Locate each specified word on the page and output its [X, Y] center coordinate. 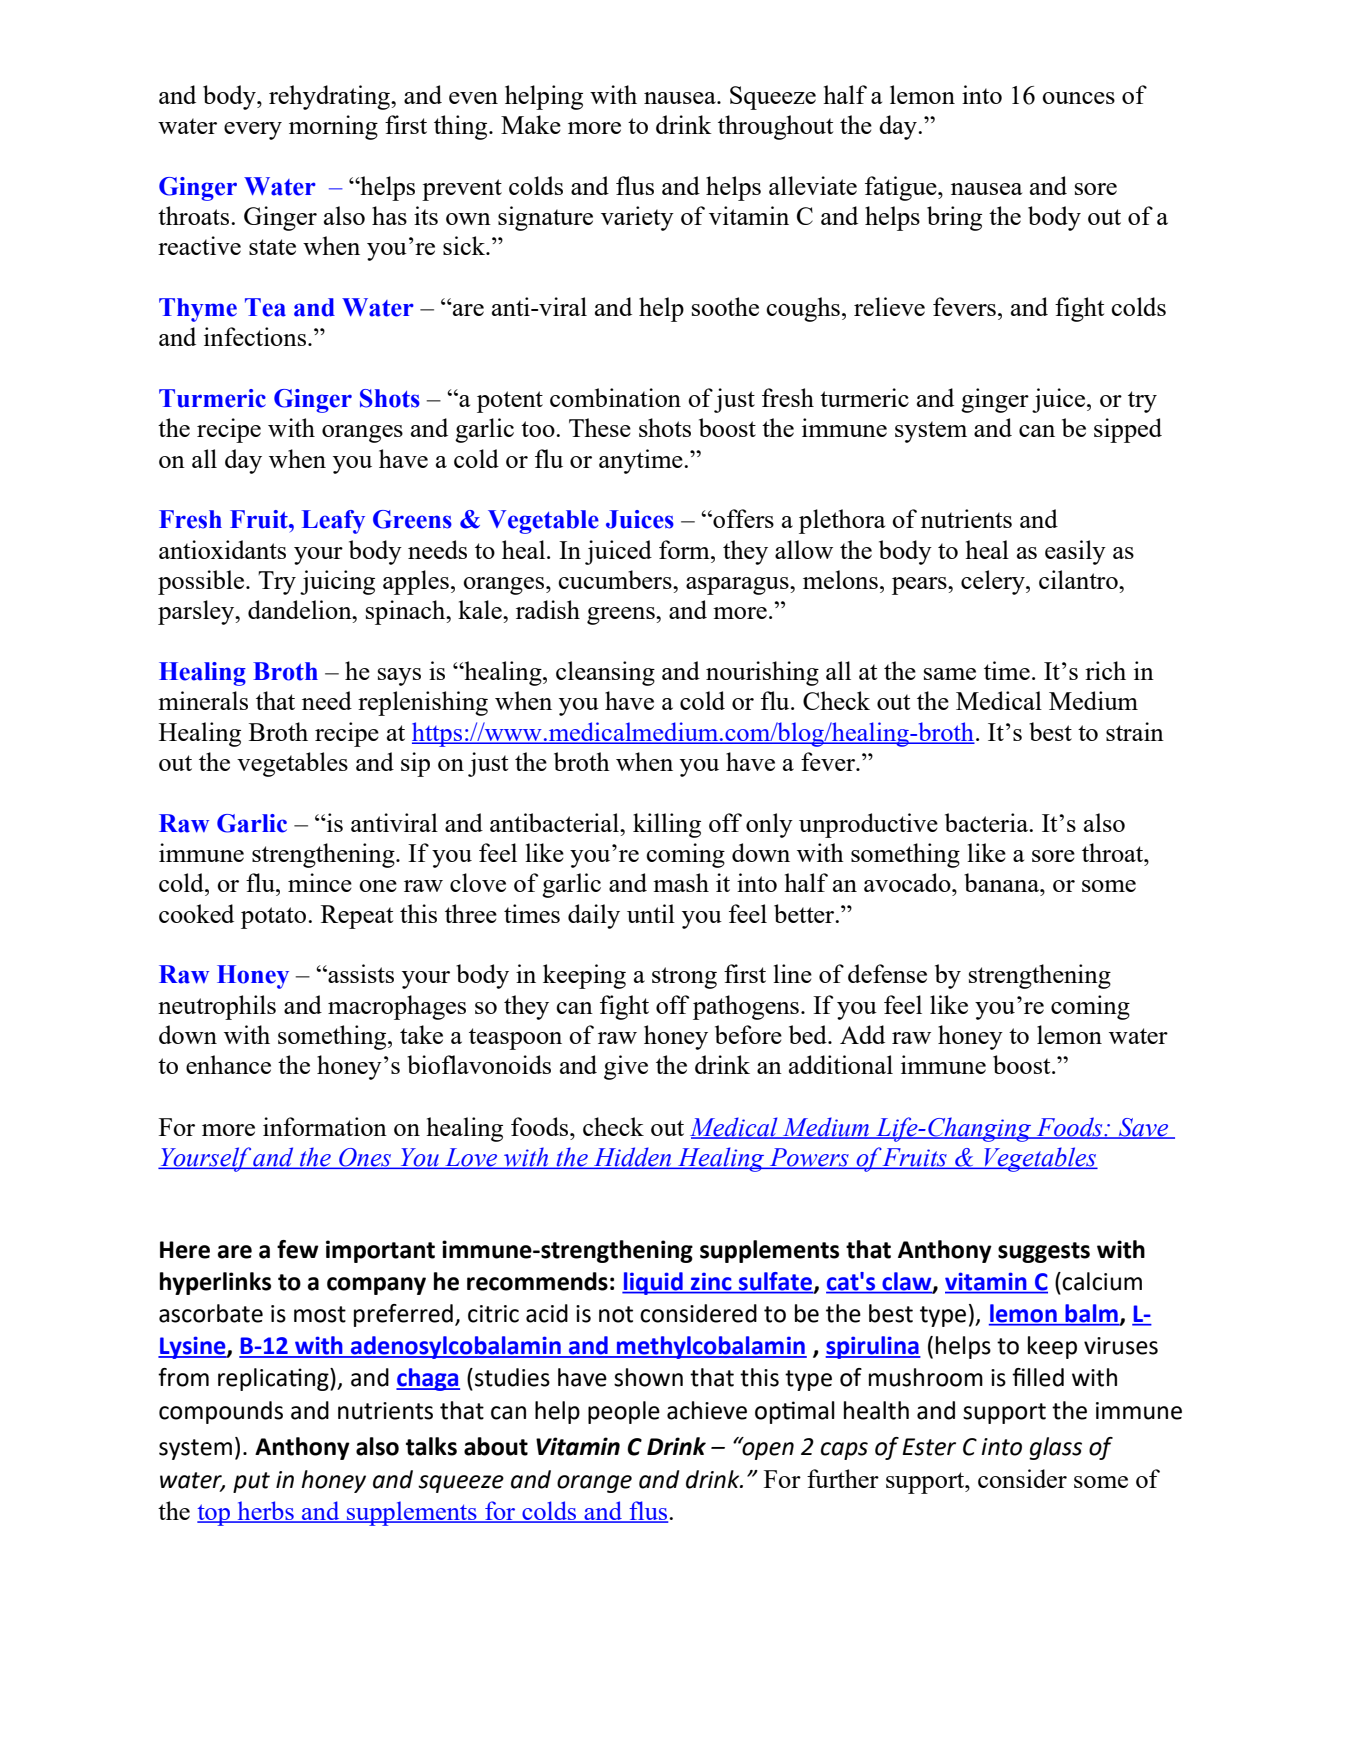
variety [637, 218]
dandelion [301, 609]
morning [333, 127]
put [251, 1482]
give [626, 1067]
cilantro [1079, 579]
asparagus [738, 586]
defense [887, 973]
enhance [228, 1064]
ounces [1078, 98]
